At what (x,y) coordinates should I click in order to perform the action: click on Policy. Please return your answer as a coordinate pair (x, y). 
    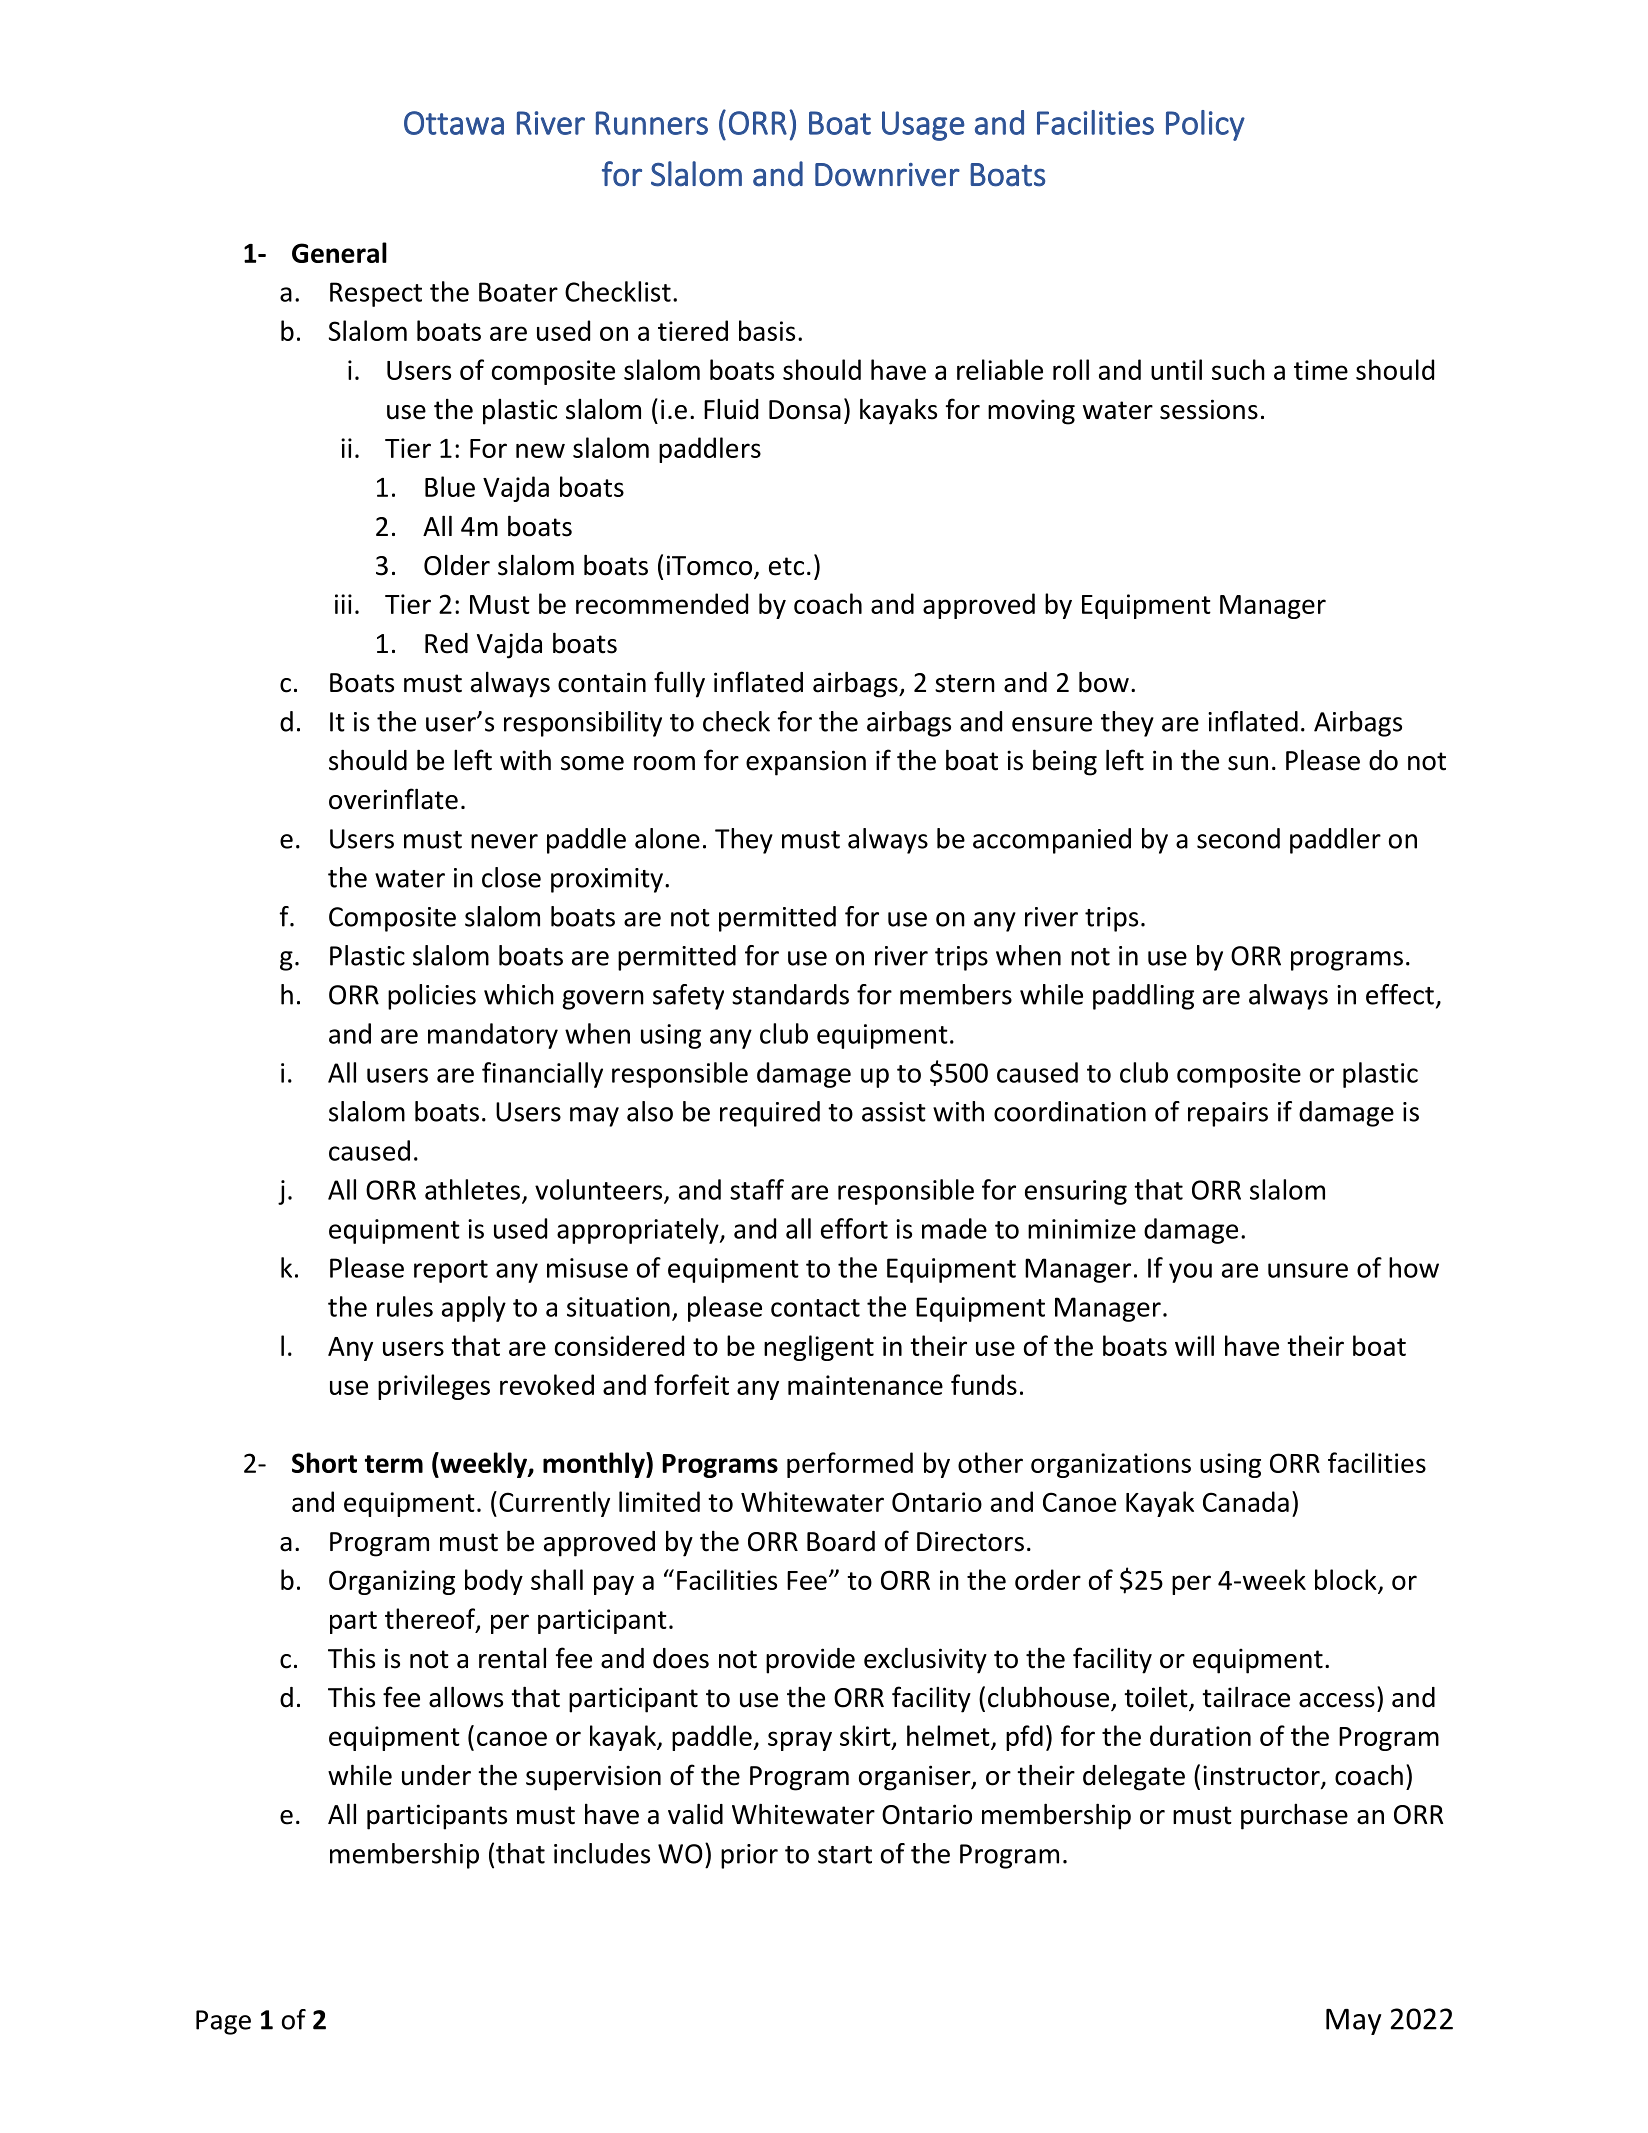
    Looking at the image, I should click on (1205, 125).
